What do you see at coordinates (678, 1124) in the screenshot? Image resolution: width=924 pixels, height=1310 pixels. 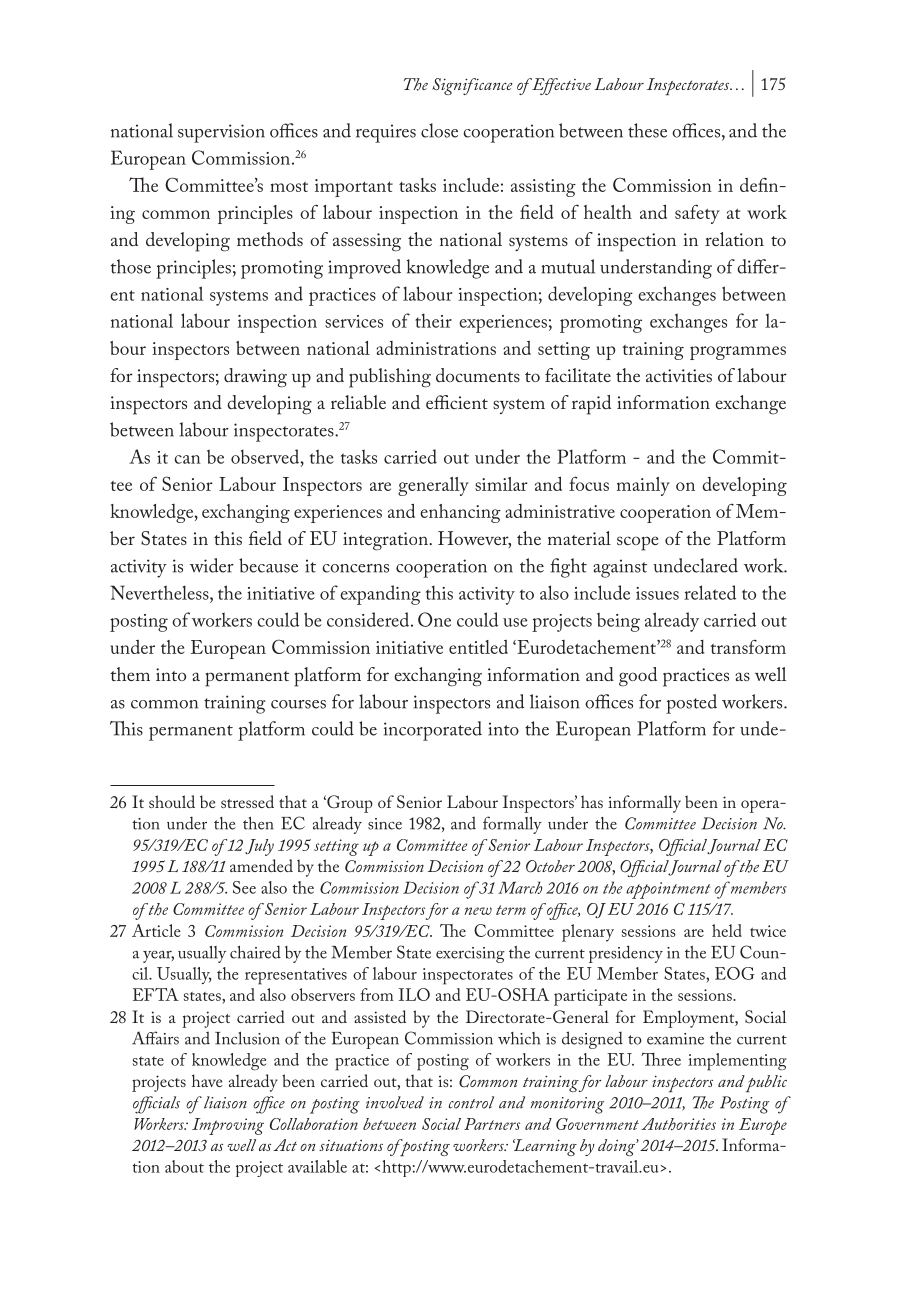 I see `Authorities` at bounding box center [678, 1124].
